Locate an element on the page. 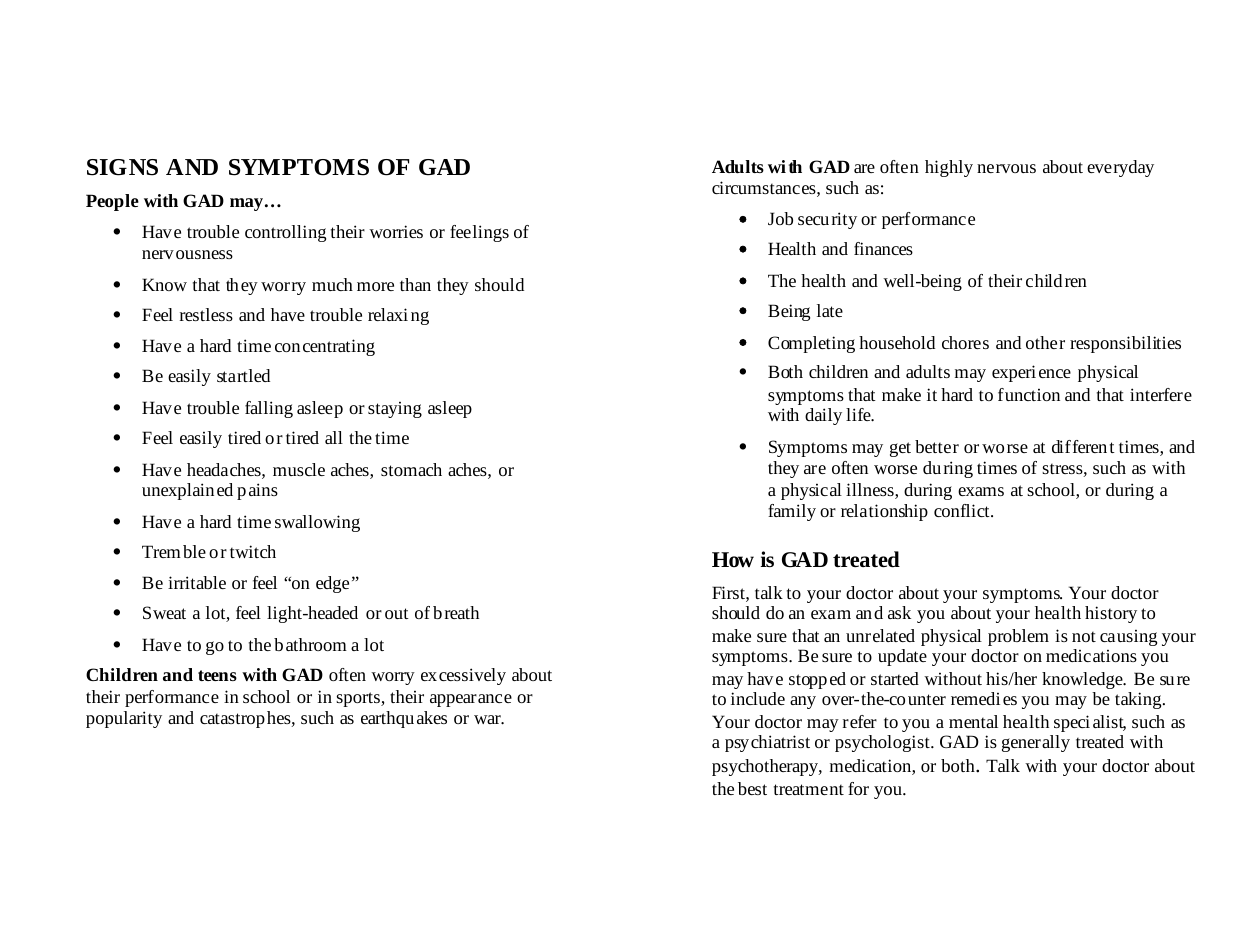  popularity is located at coordinates (124, 719).
